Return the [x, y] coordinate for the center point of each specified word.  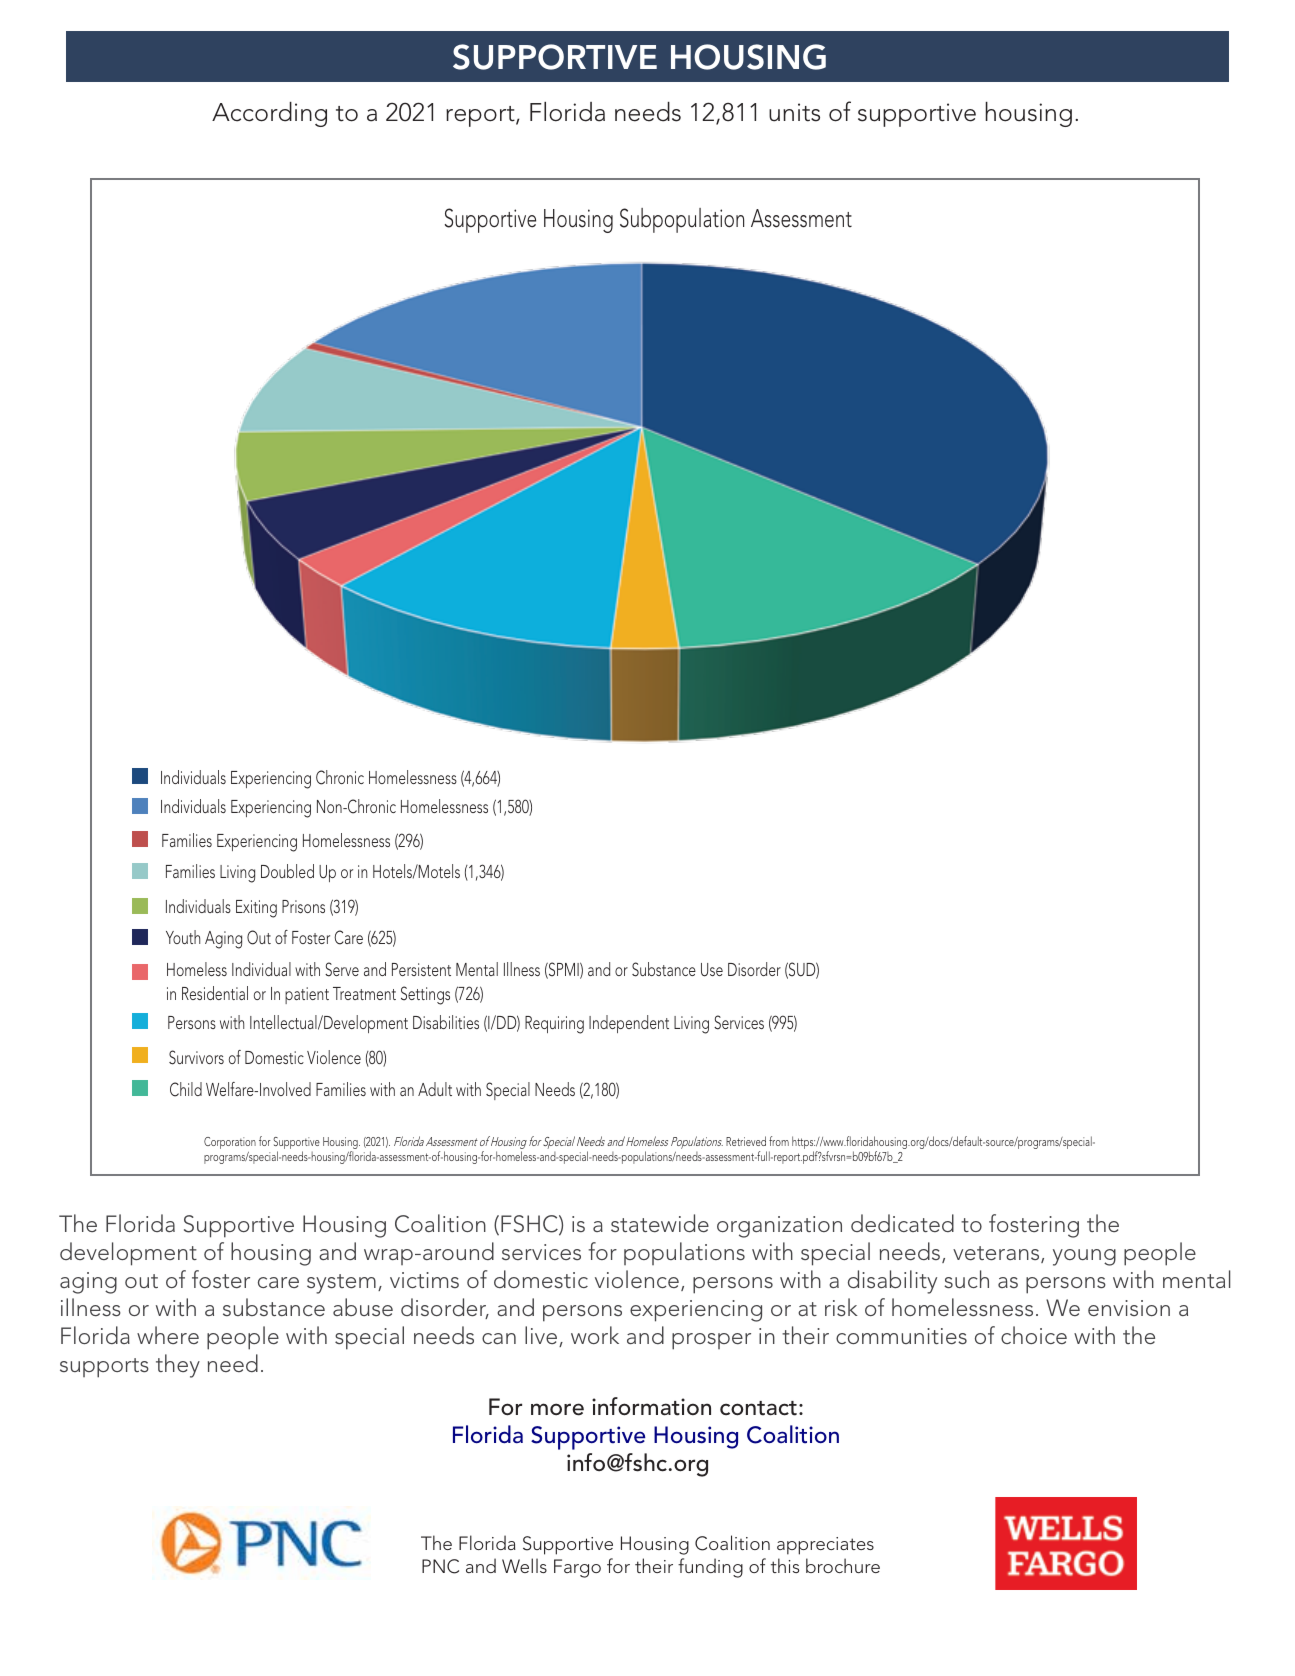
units [794, 112]
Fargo [577, 1568]
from [779, 1141]
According [269, 114]
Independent [629, 1024]
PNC [440, 1566]
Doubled [287, 871]
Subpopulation [682, 220]
